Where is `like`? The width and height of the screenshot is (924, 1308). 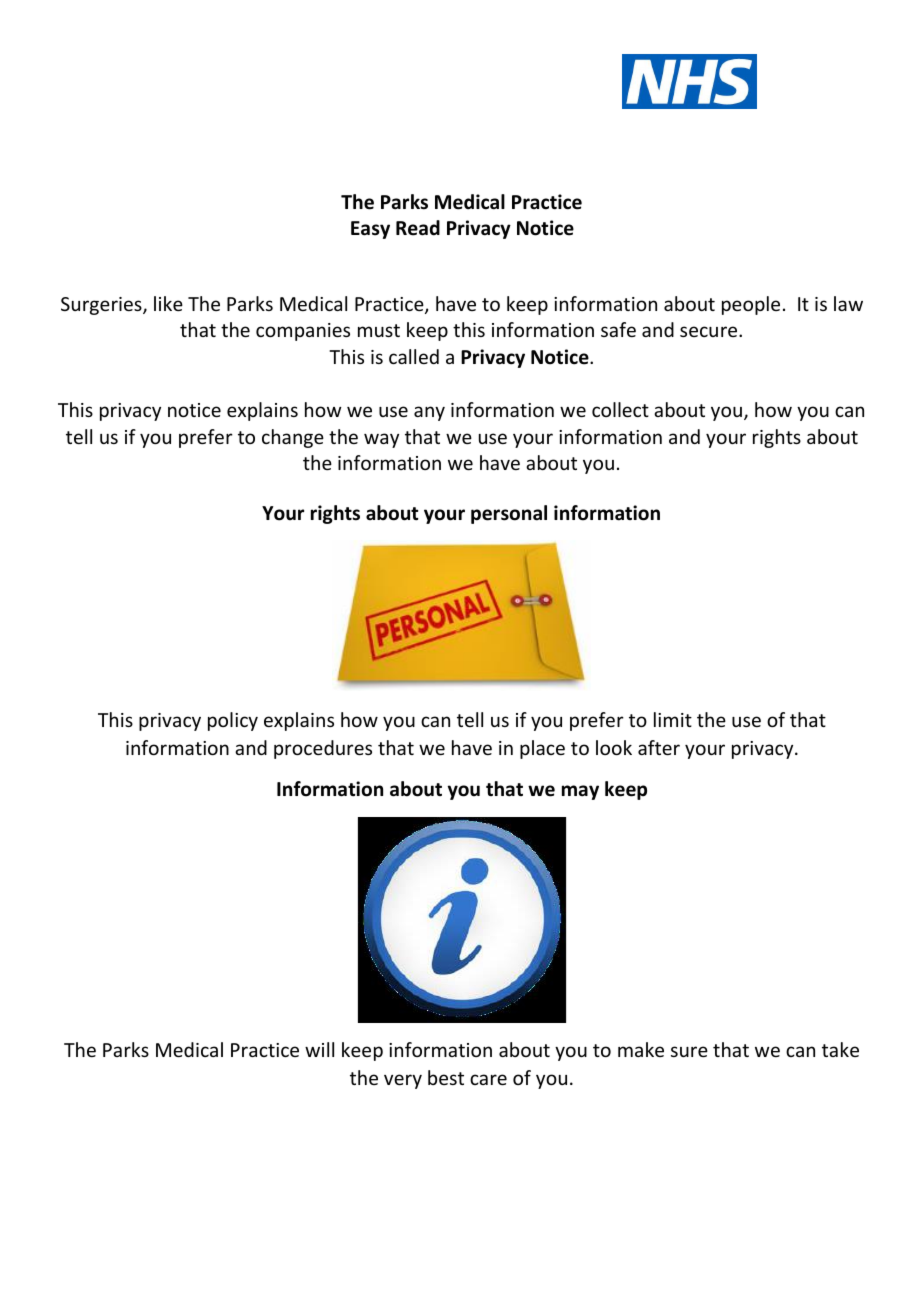 like is located at coordinates (168, 303).
